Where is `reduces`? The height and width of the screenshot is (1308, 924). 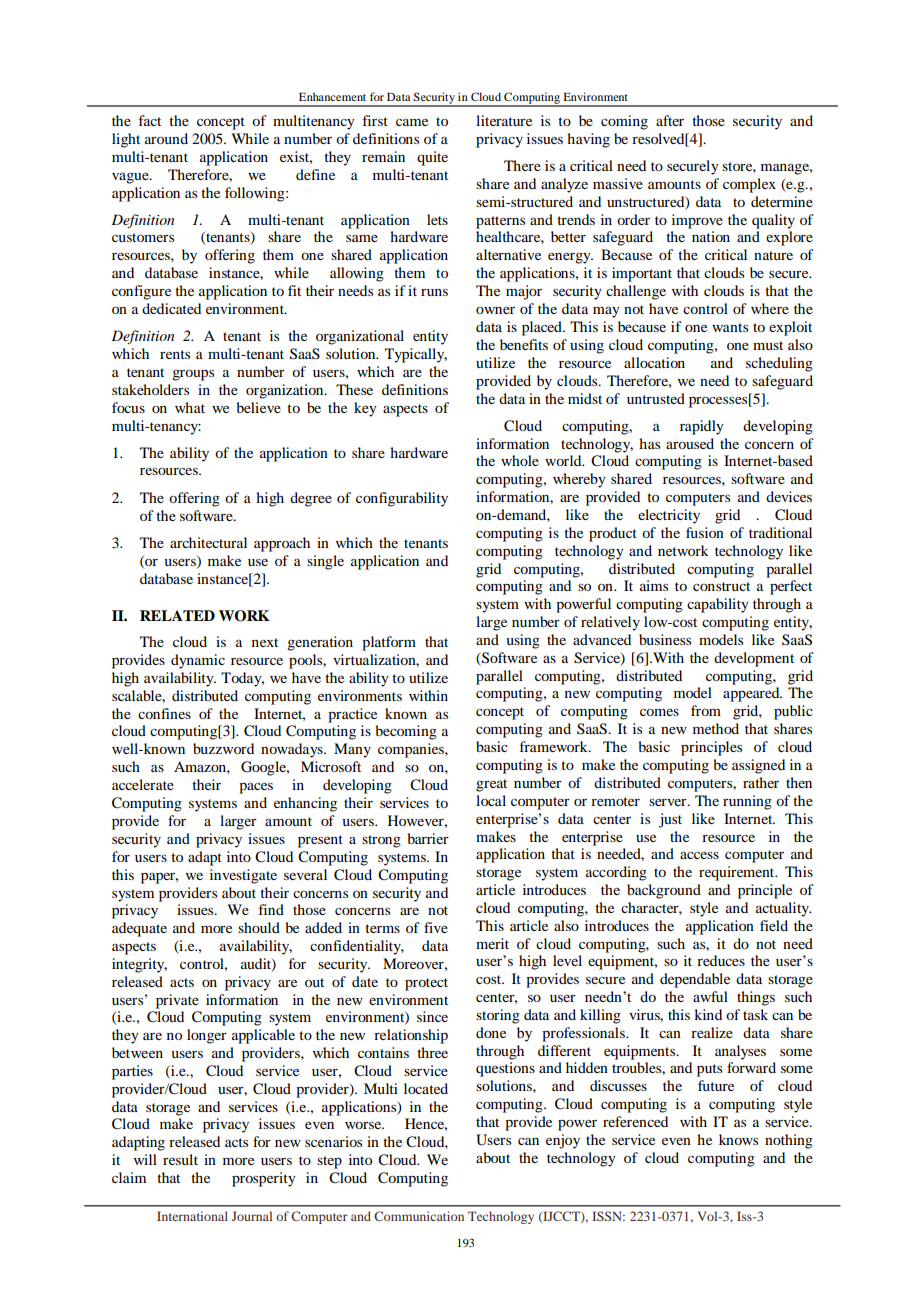
reduces is located at coordinates (721, 960).
